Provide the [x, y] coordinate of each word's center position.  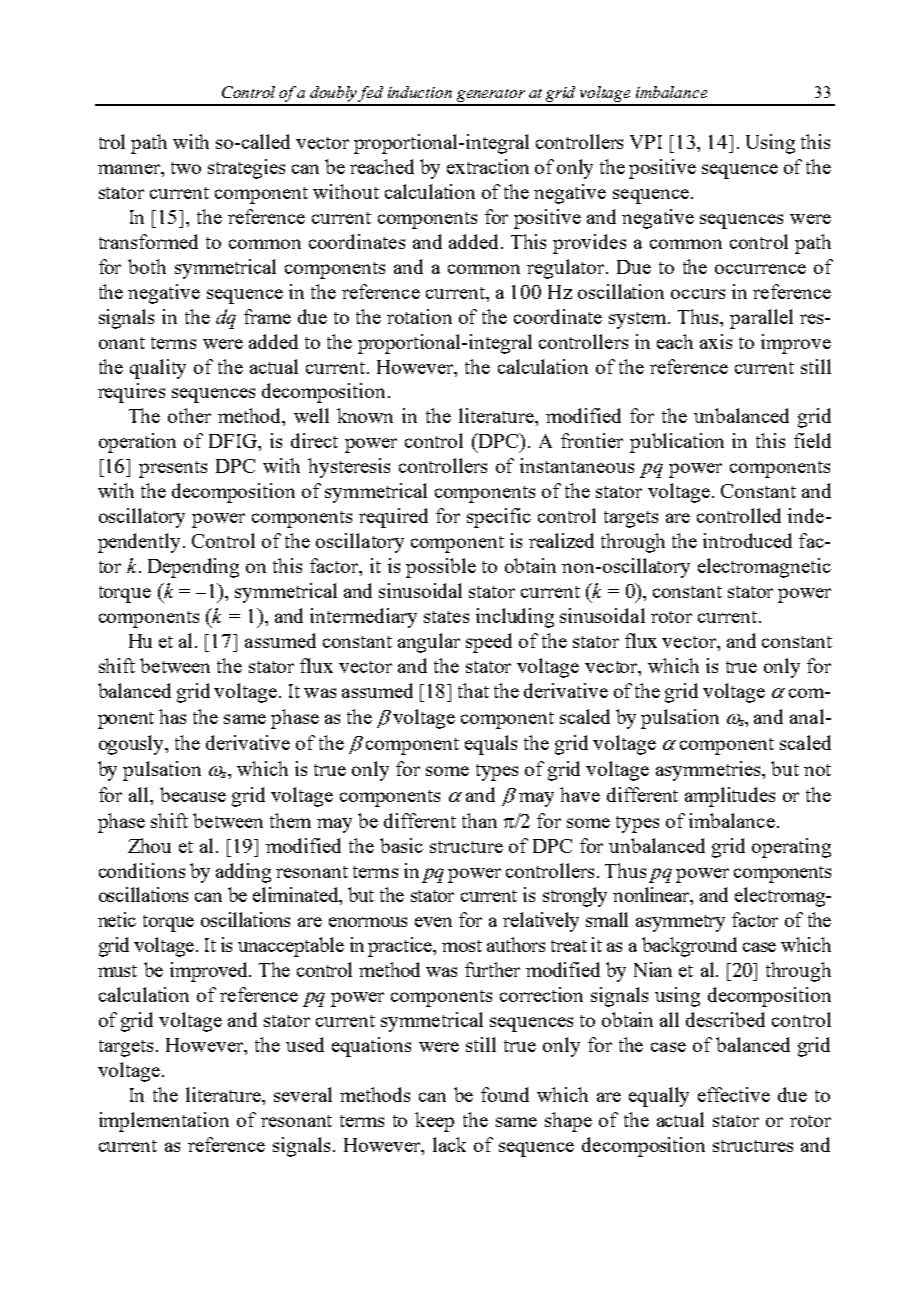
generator [491, 97]
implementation [164, 1122]
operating [791, 848]
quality [158, 369]
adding [243, 873]
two [186, 168]
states [446, 617]
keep [434, 1122]
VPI [646, 142]
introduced [747, 540]
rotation [419, 316]
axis [716, 341]
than [479, 820]
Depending [193, 568]
